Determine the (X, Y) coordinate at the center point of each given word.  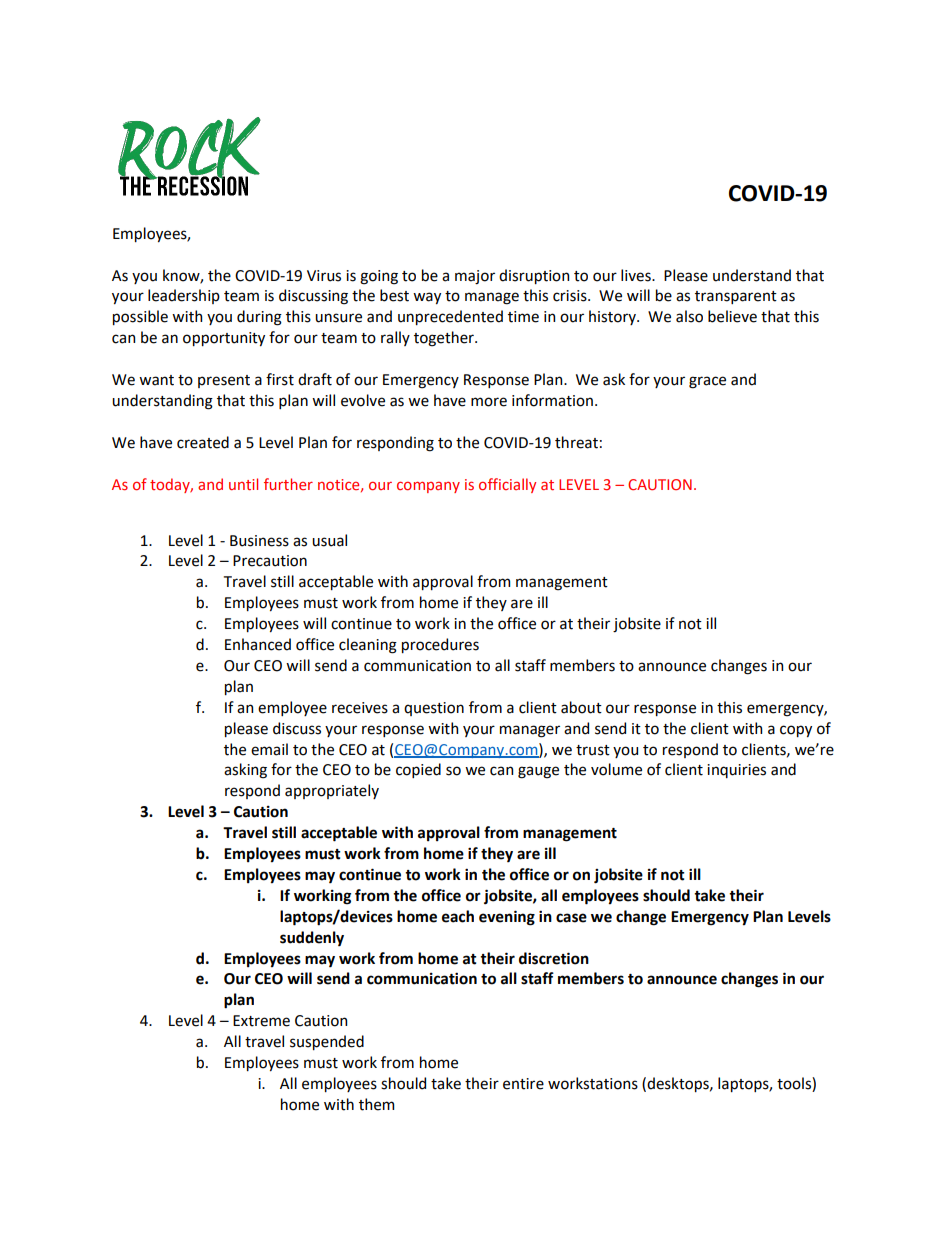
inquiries (736, 771)
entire (523, 1084)
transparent (736, 297)
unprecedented (450, 317)
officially (507, 485)
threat (576, 442)
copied (418, 770)
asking (245, 771)
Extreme (261, 1021)
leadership (184, 296)
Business (259, 541)
